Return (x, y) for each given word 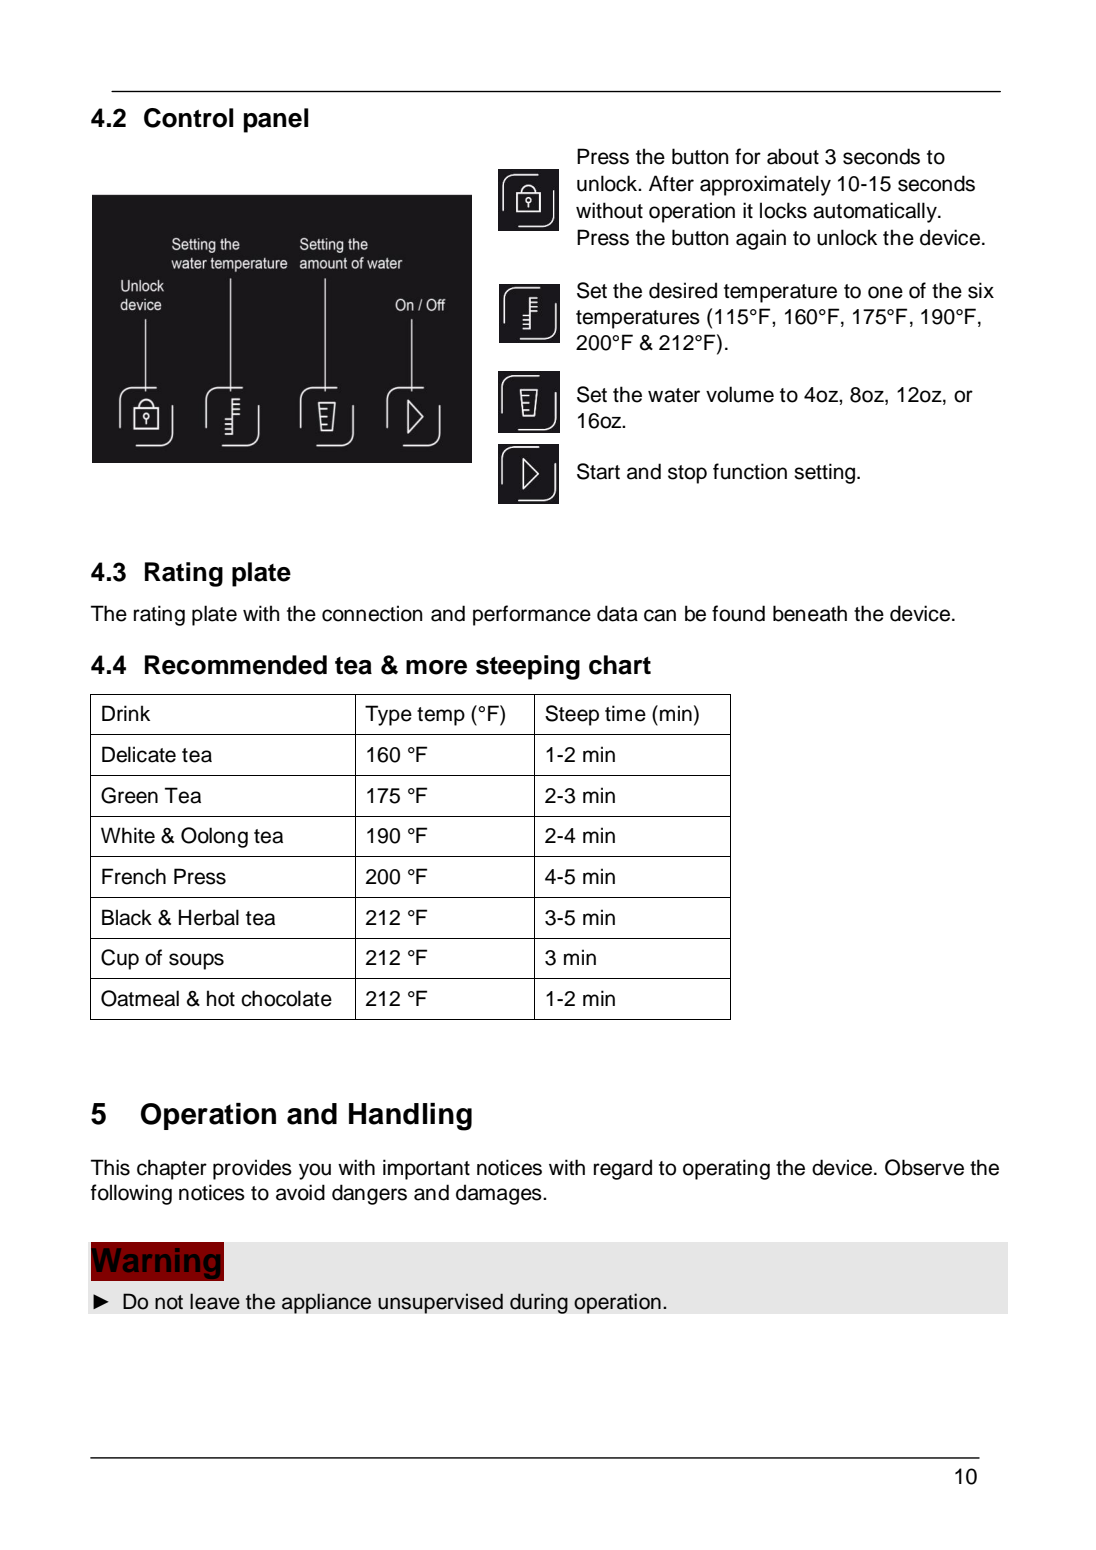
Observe (924, 1167)
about (793, 156)
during (539, 1303)
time (625, 713)
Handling (410, 1117)
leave (215, 1301)
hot (221, 998)
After (671, 183)
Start (598, 471)
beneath (810, 613)
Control (189, 118)
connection (372, 613)
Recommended (236, 665)
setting (826, 473)
